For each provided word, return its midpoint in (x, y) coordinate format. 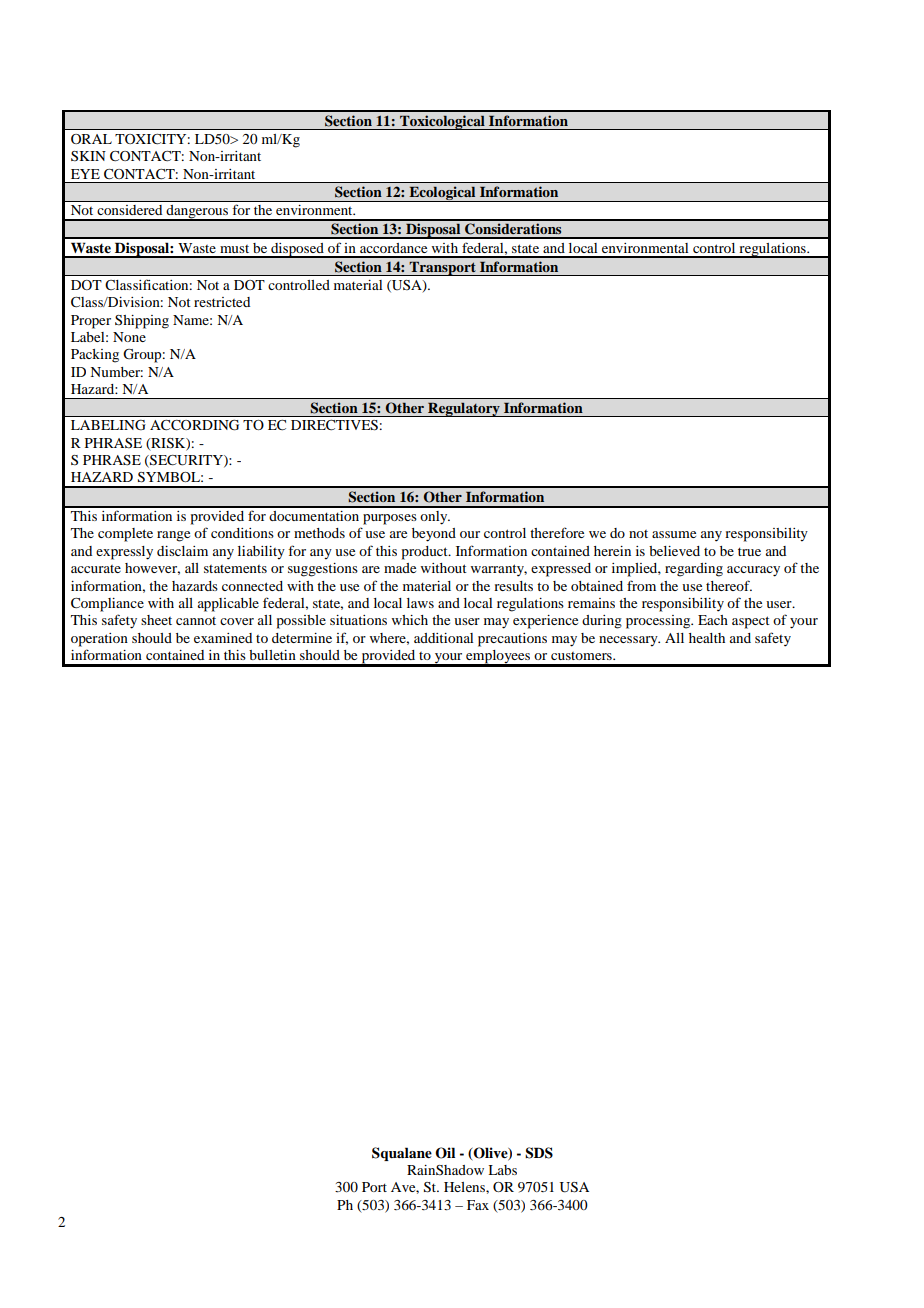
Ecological (442, 194)
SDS (539, 1153)
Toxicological (442, 122)
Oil (445, 1153)
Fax (478, 1205)
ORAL (91, 139)
